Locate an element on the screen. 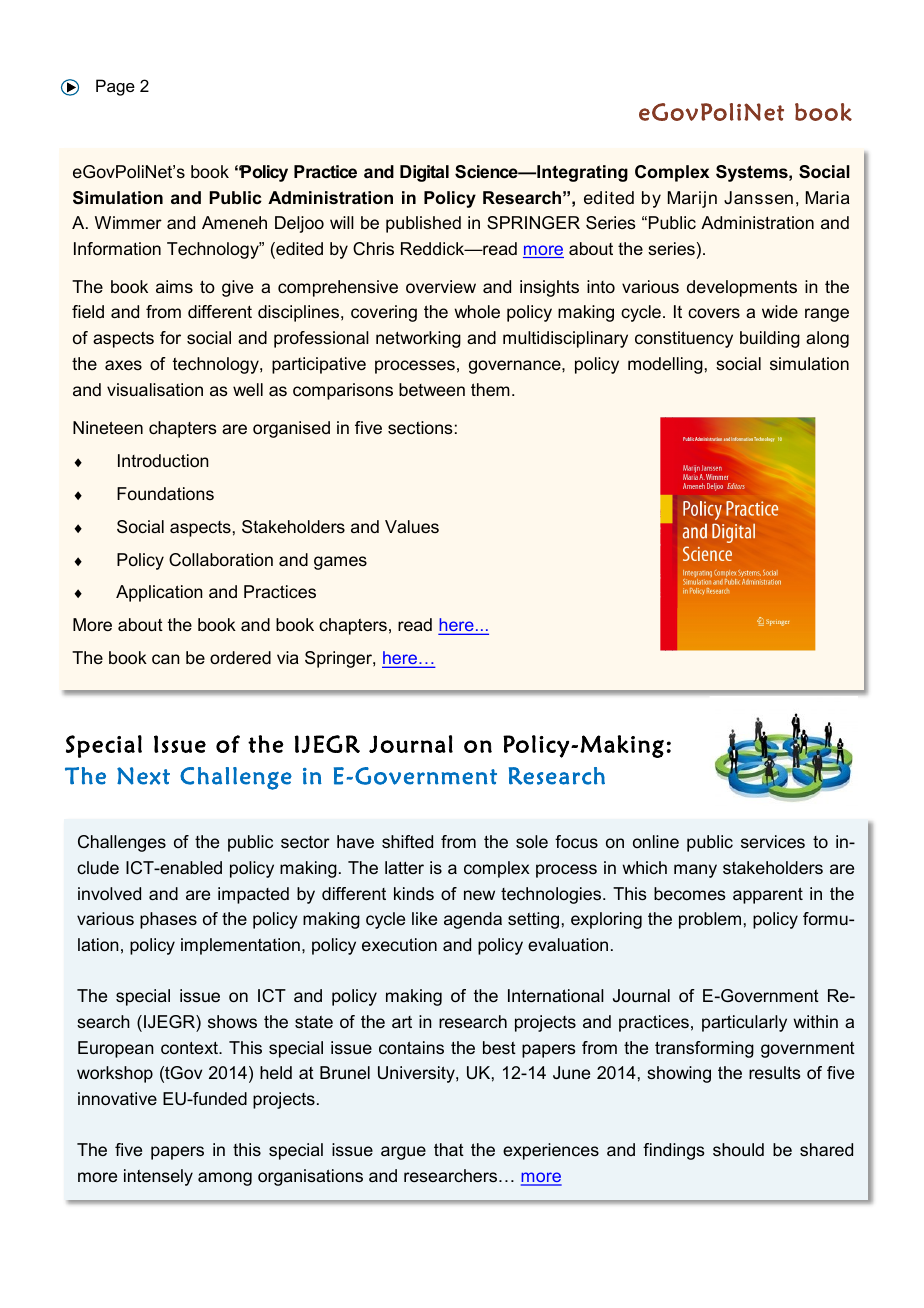  Janssen is located at coordinates (758, 197).
